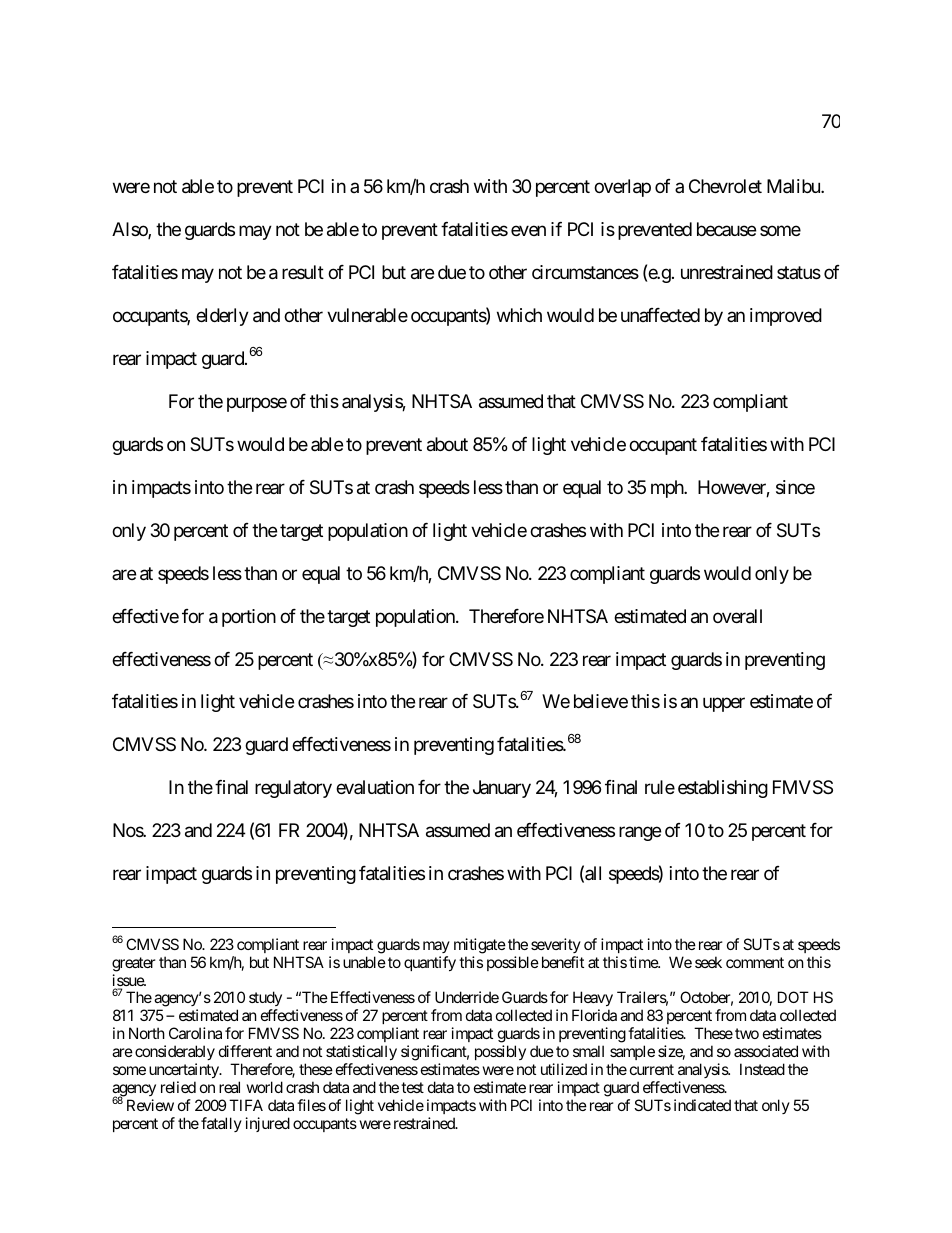 The width and height of the screenshot is (952, 1233). What do you see at coordinates (601, 701) in the screenshot?
I see `believe` at bounding box center [601, 701].
